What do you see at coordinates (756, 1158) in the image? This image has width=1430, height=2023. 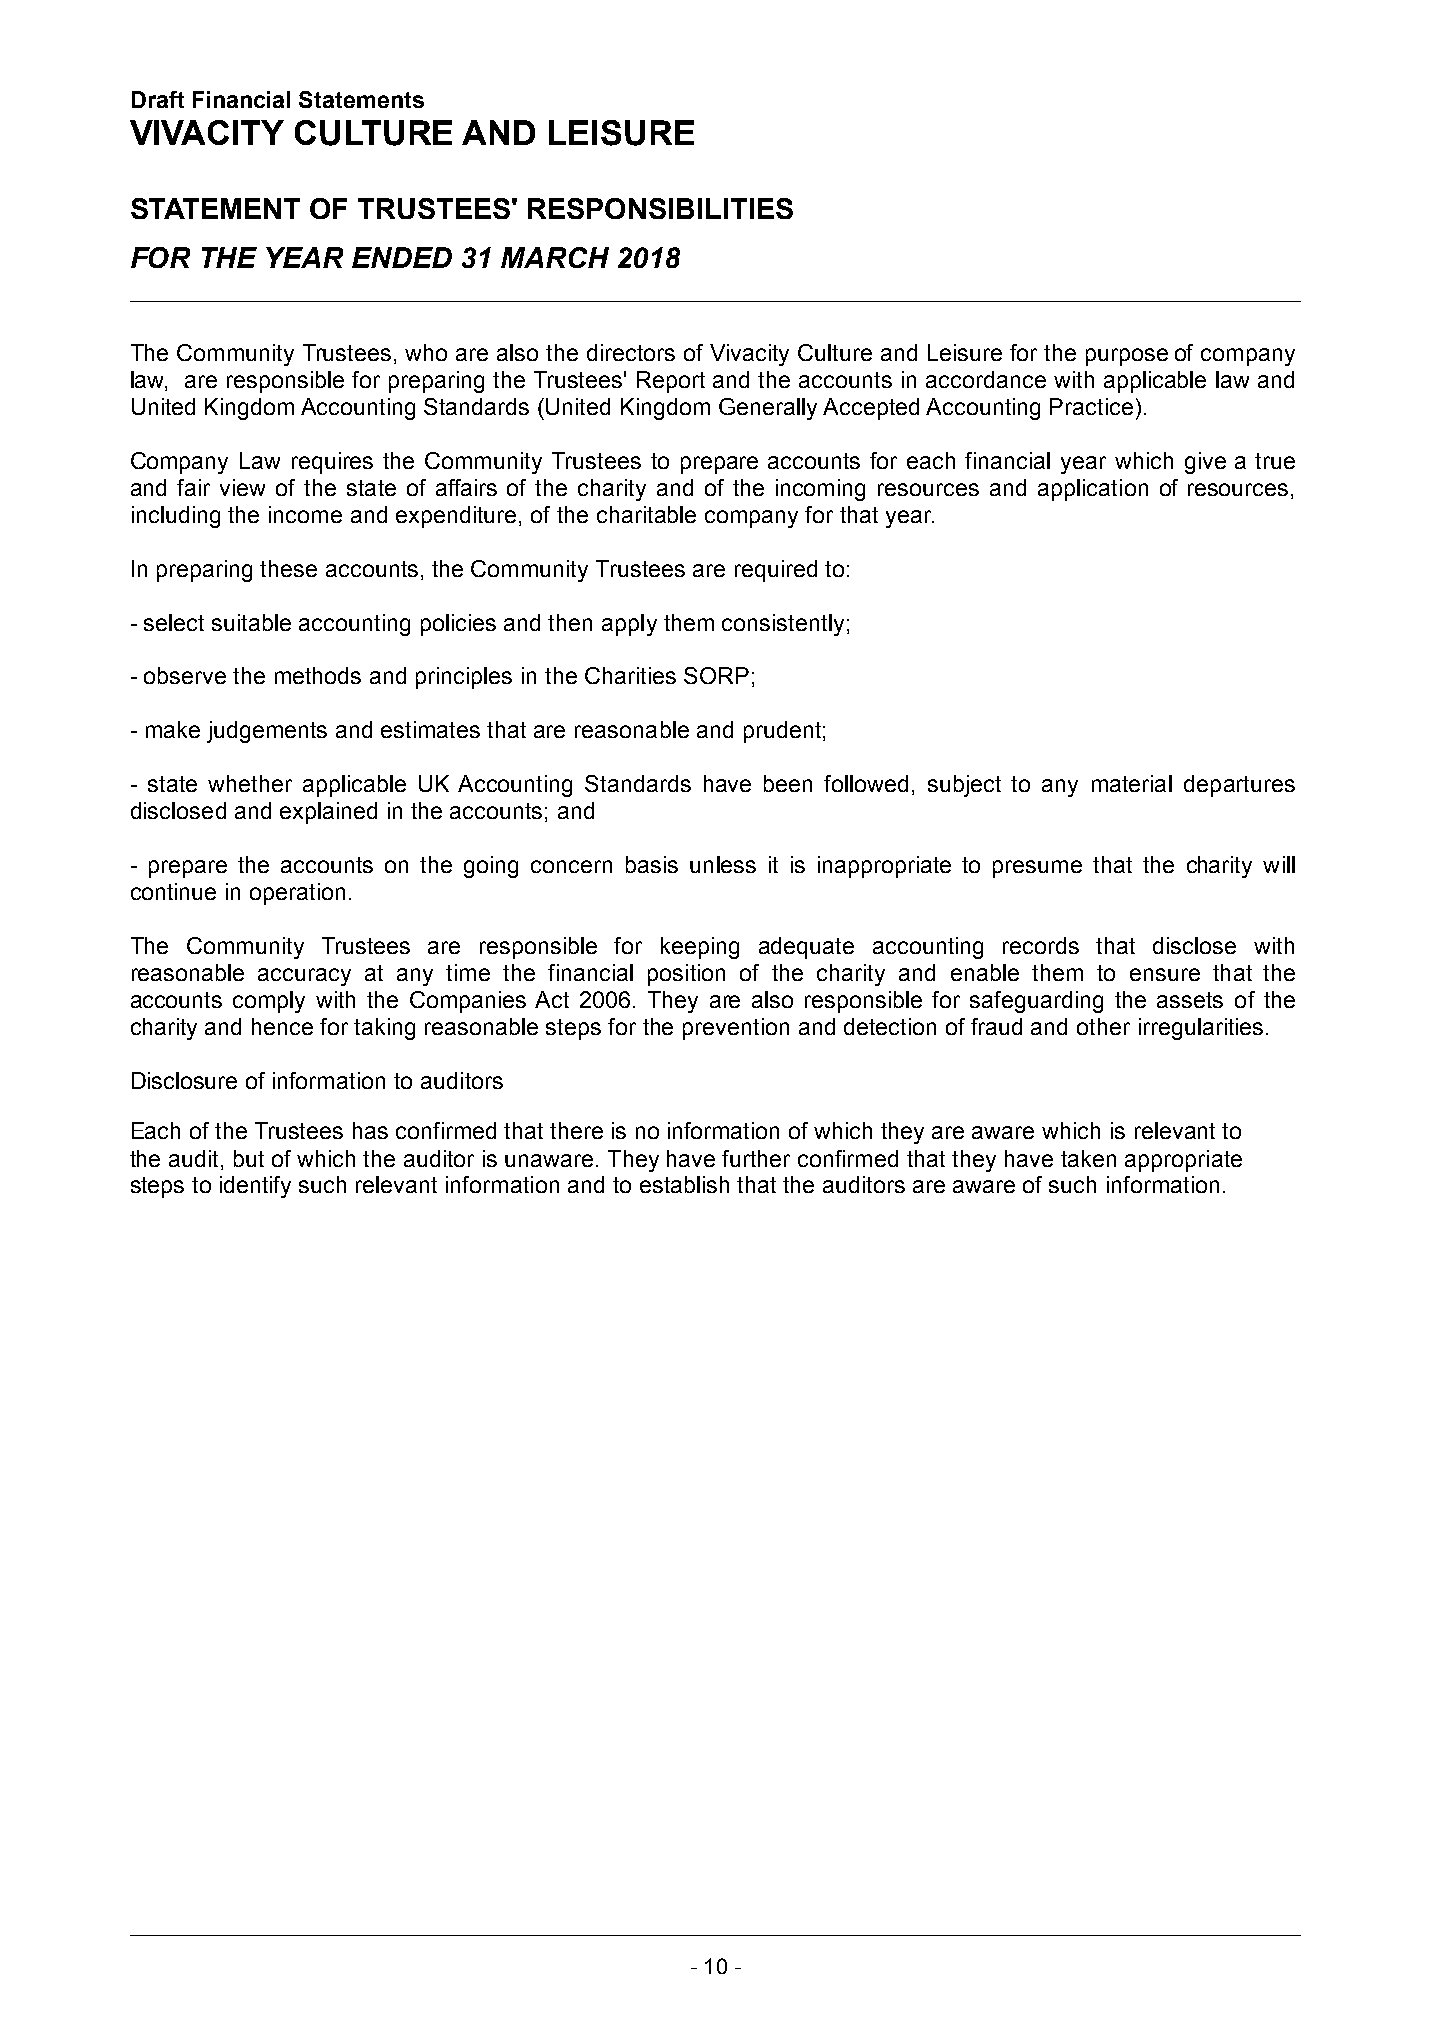 I see `further` at bounding box center [756, 1158].
